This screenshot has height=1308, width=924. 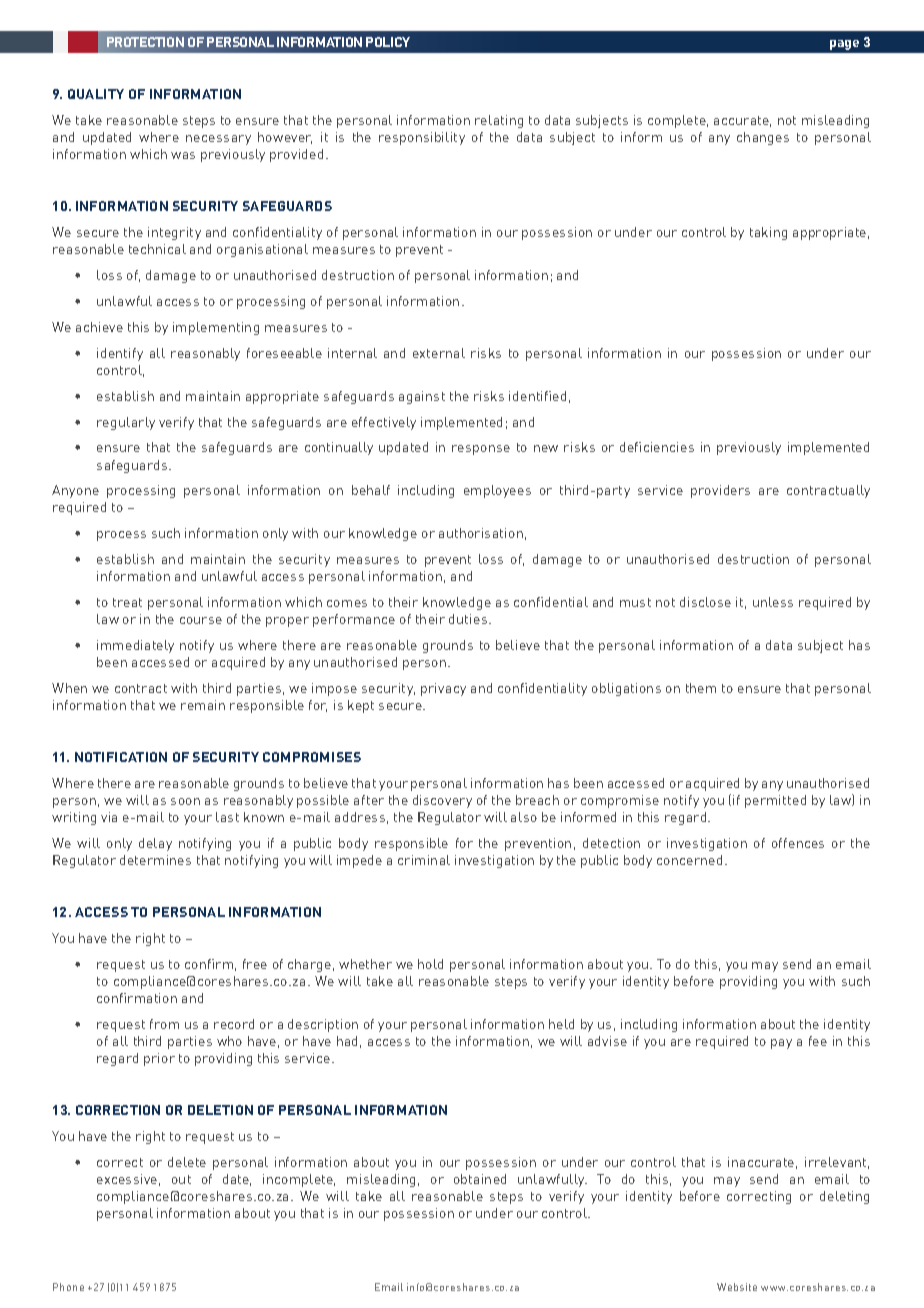 What do you see at coordinates (737, 1287) in the screenshot?
I see `Website` at bounding box center [737, 1287].
